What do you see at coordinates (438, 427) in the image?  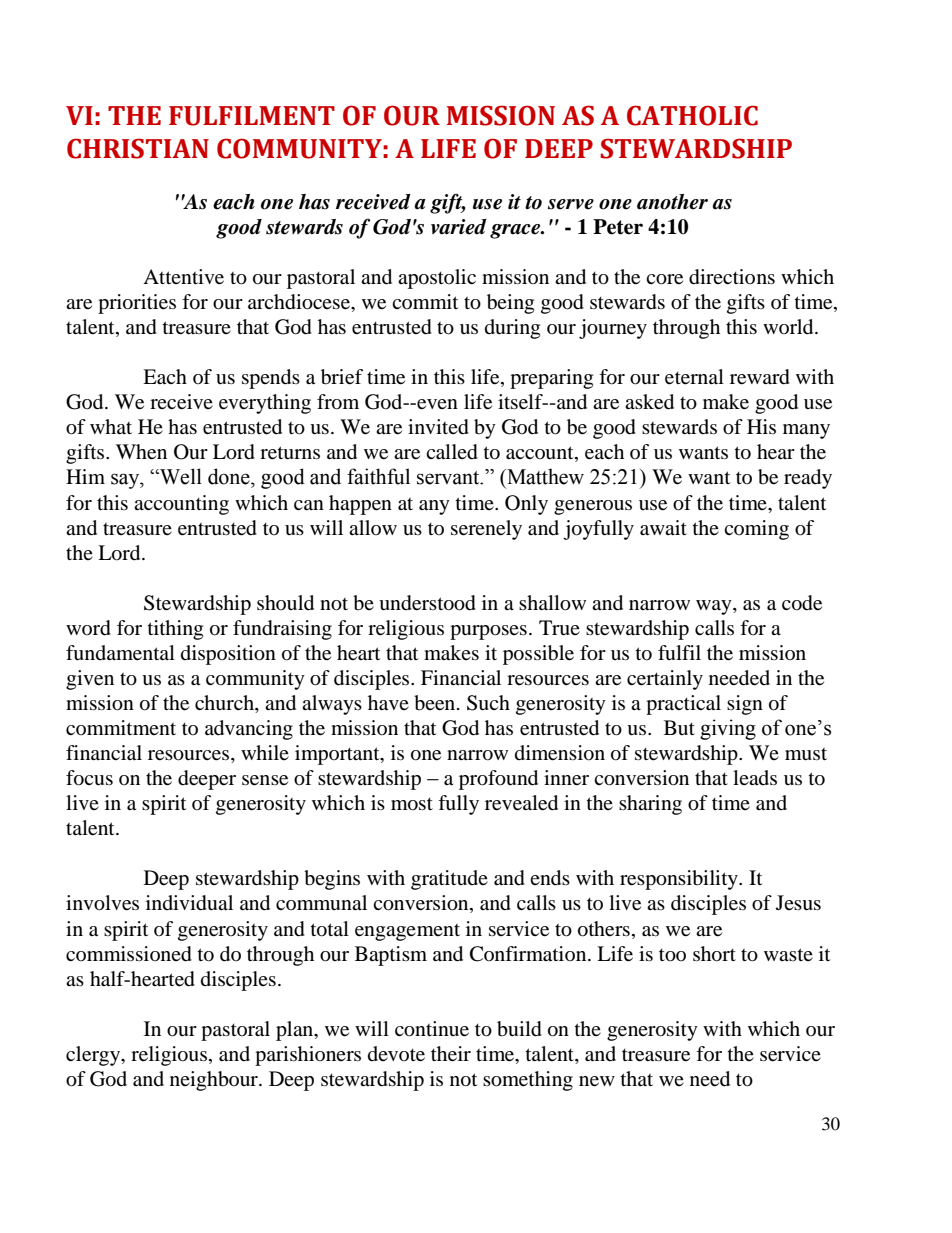 I see `invited` at bounding box center [438, 427].
